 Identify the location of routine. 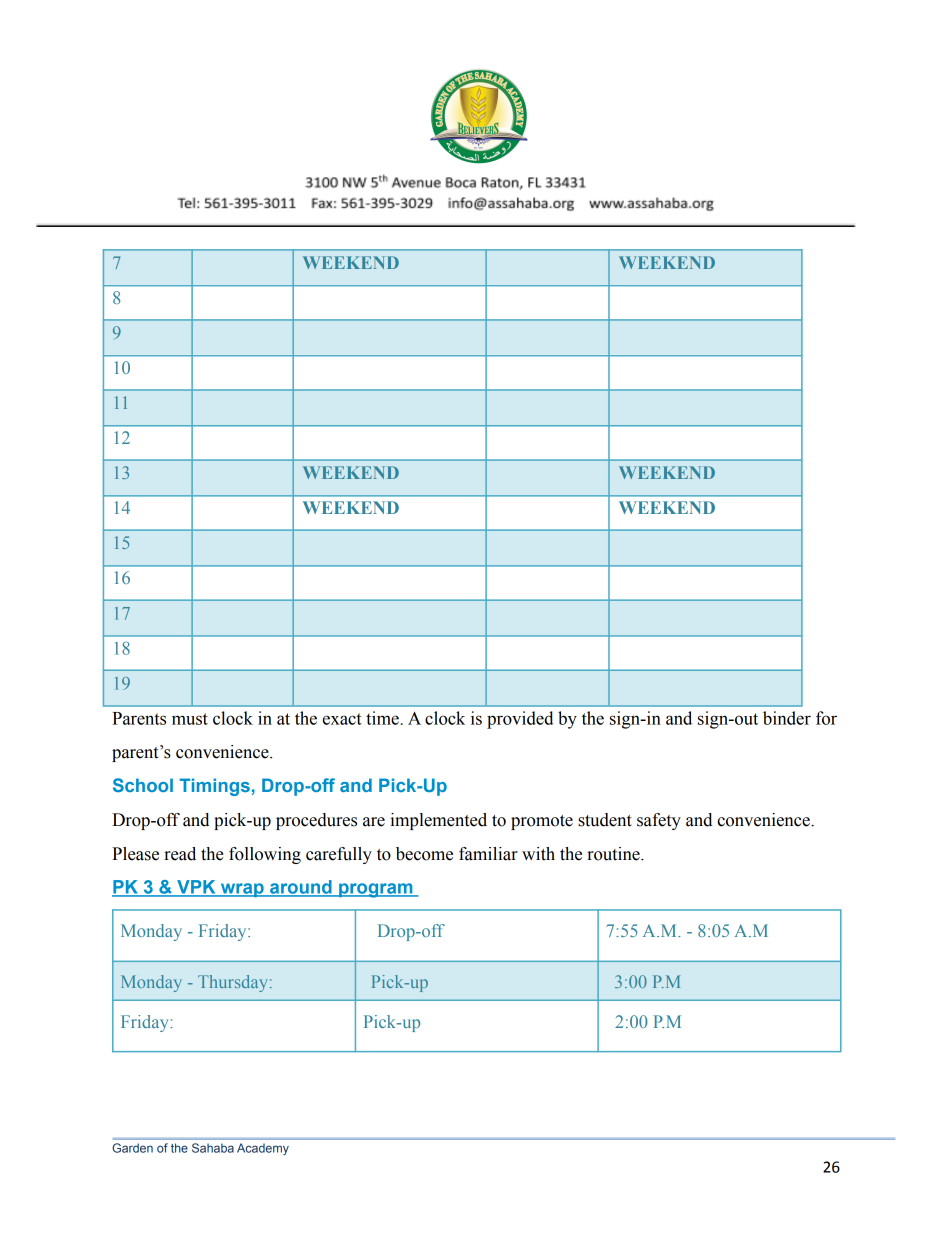
(614, 854).
